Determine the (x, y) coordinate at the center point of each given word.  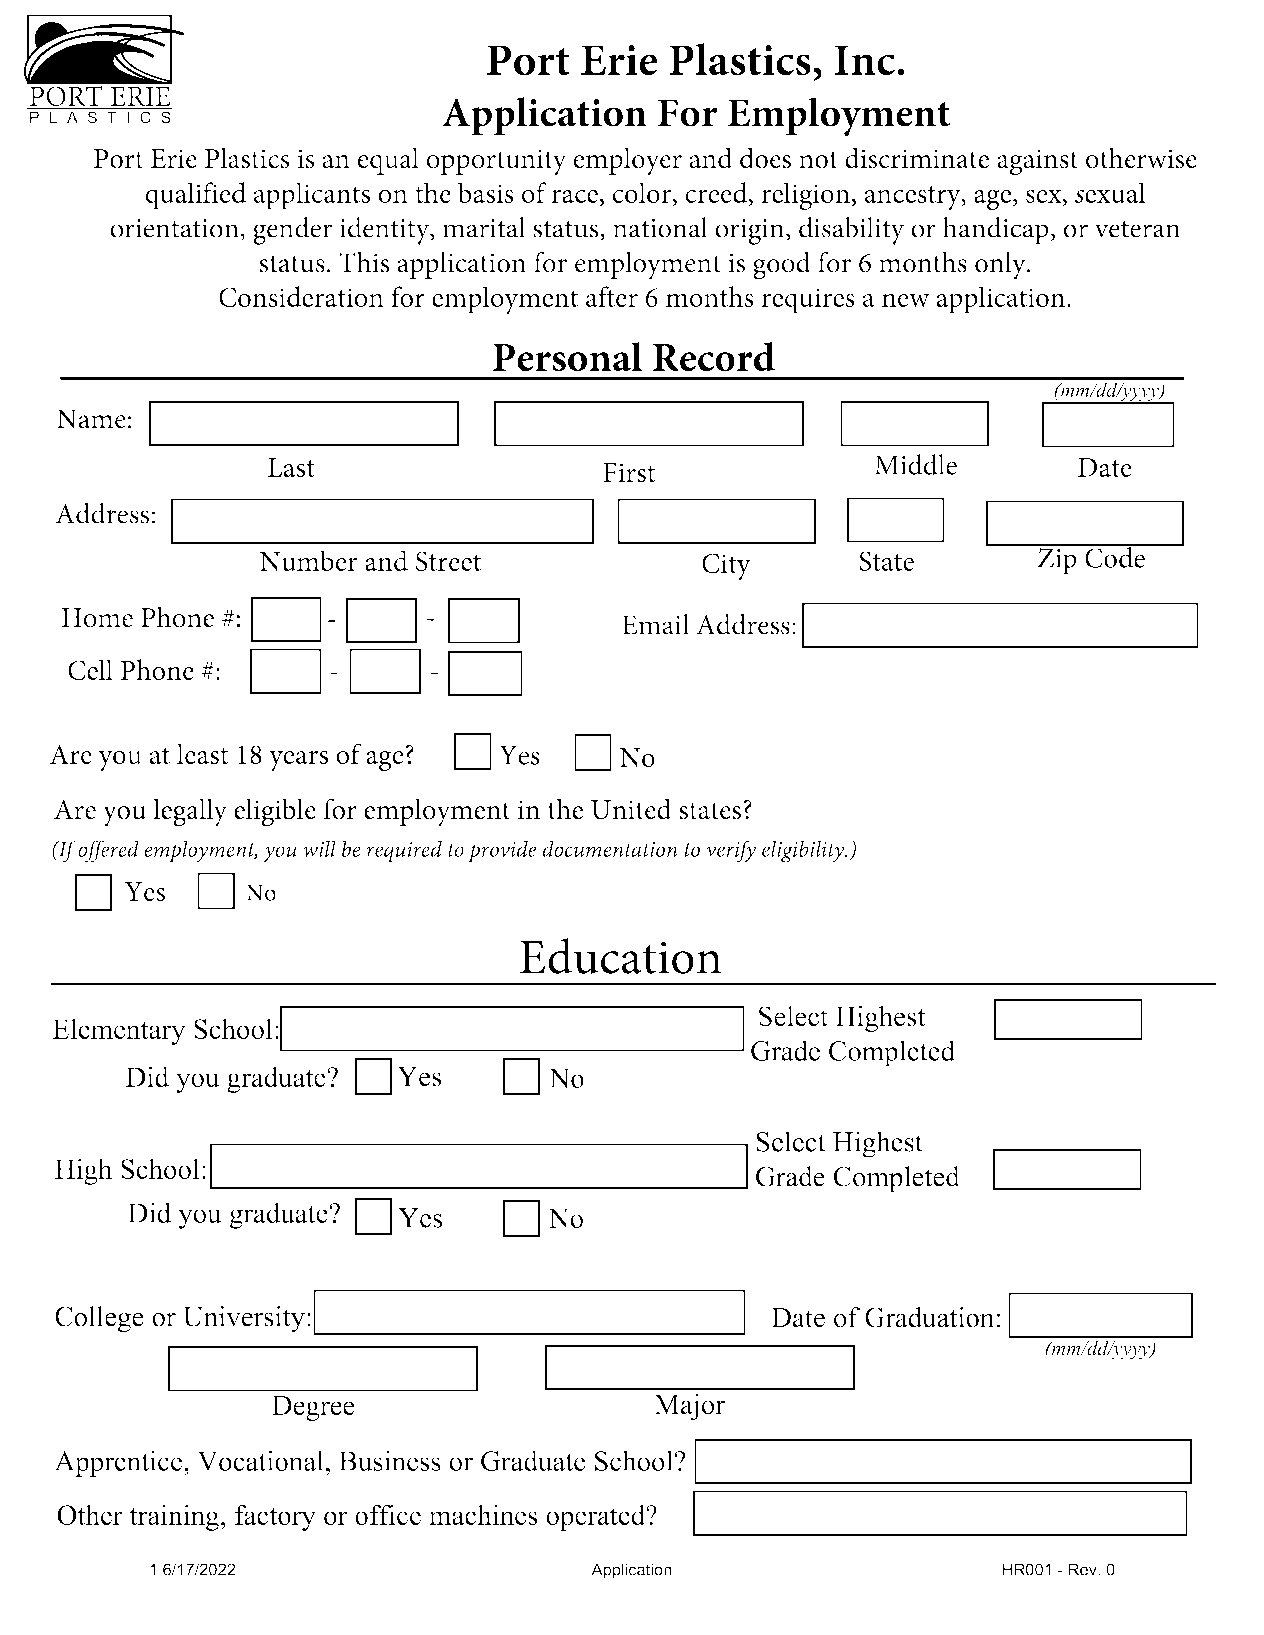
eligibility (804, 851)
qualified (195, 196)
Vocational (261, 1460)
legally (190, 812)
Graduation (929, 1317)
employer (627, 161)
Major (689, 1407)
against (1037, 162)
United (631, 809)
